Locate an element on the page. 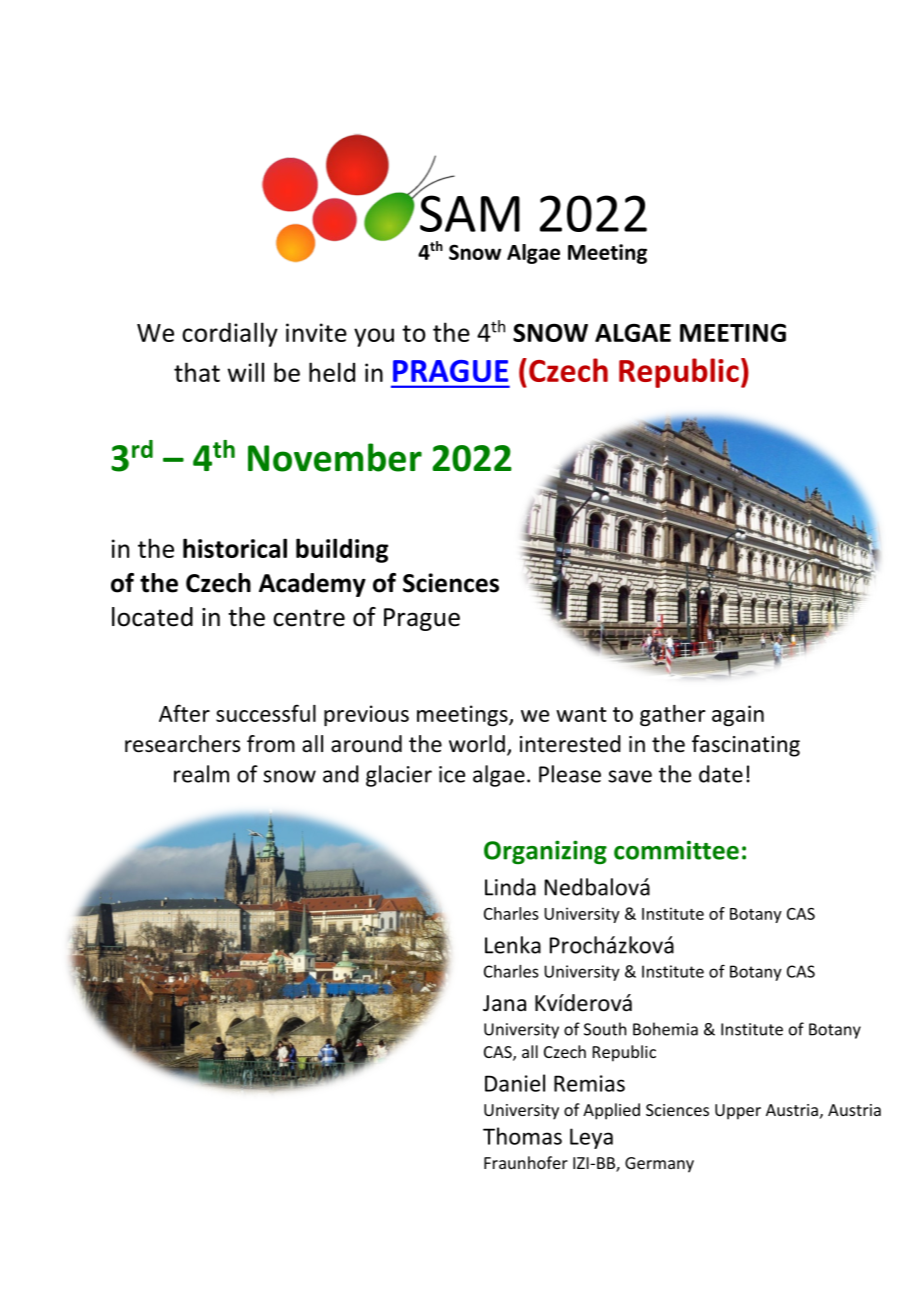 The height and width of the page is (1308, 924). cordially is located at coordinates (230, 334).
